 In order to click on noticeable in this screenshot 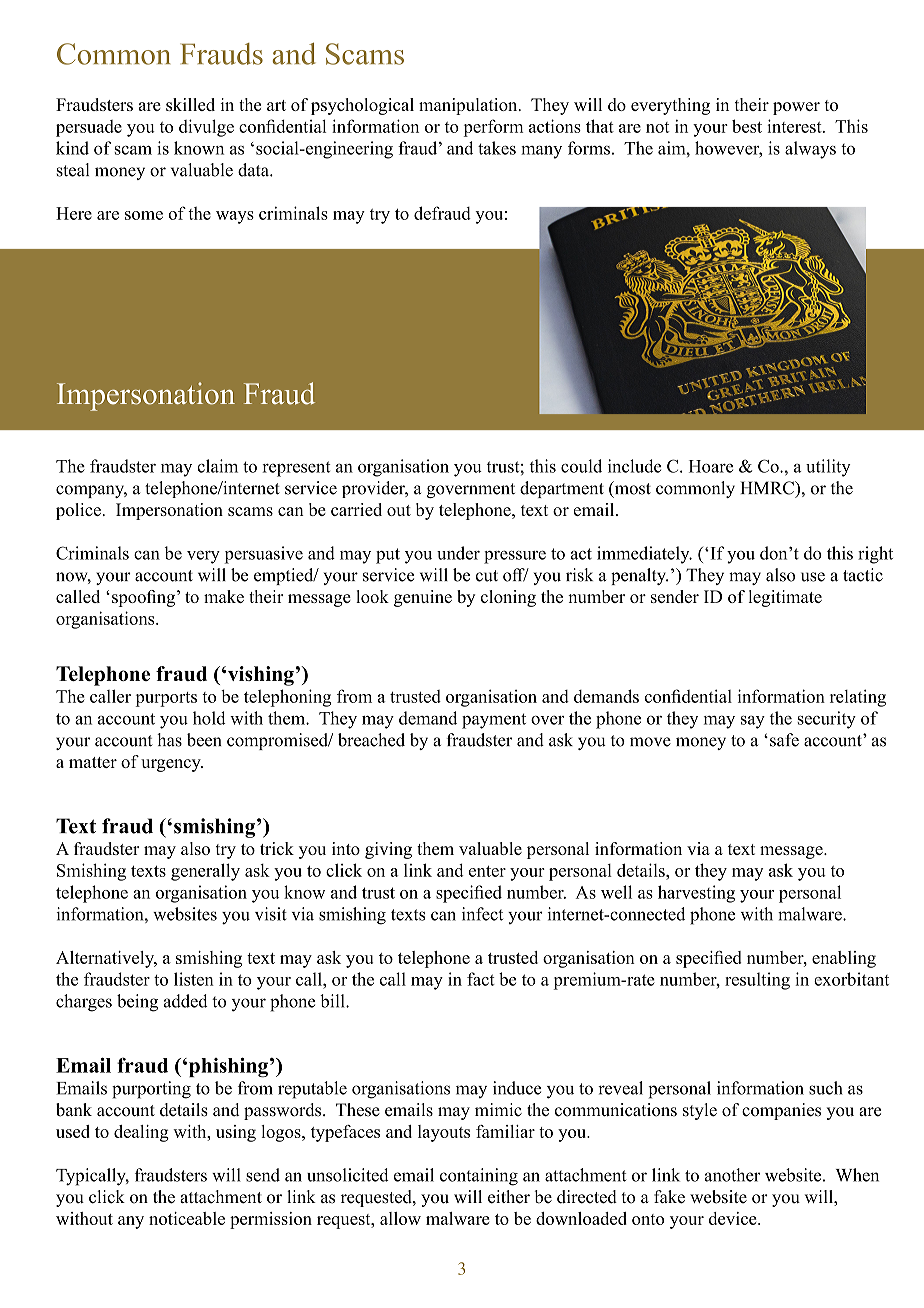, I will do `click(187, 1218)`.
